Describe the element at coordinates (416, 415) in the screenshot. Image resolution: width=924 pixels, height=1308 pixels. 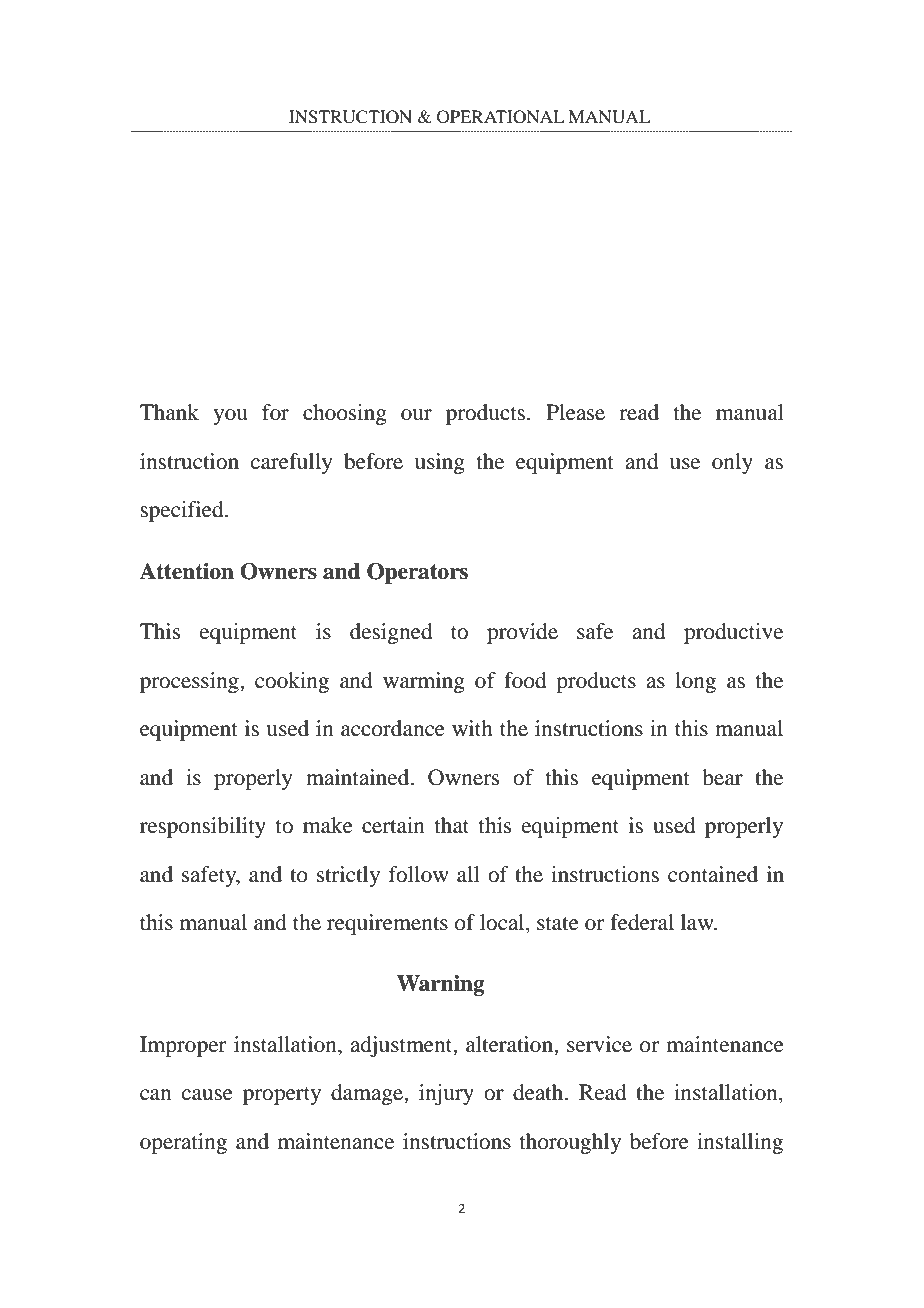
I see `our` at that location.
